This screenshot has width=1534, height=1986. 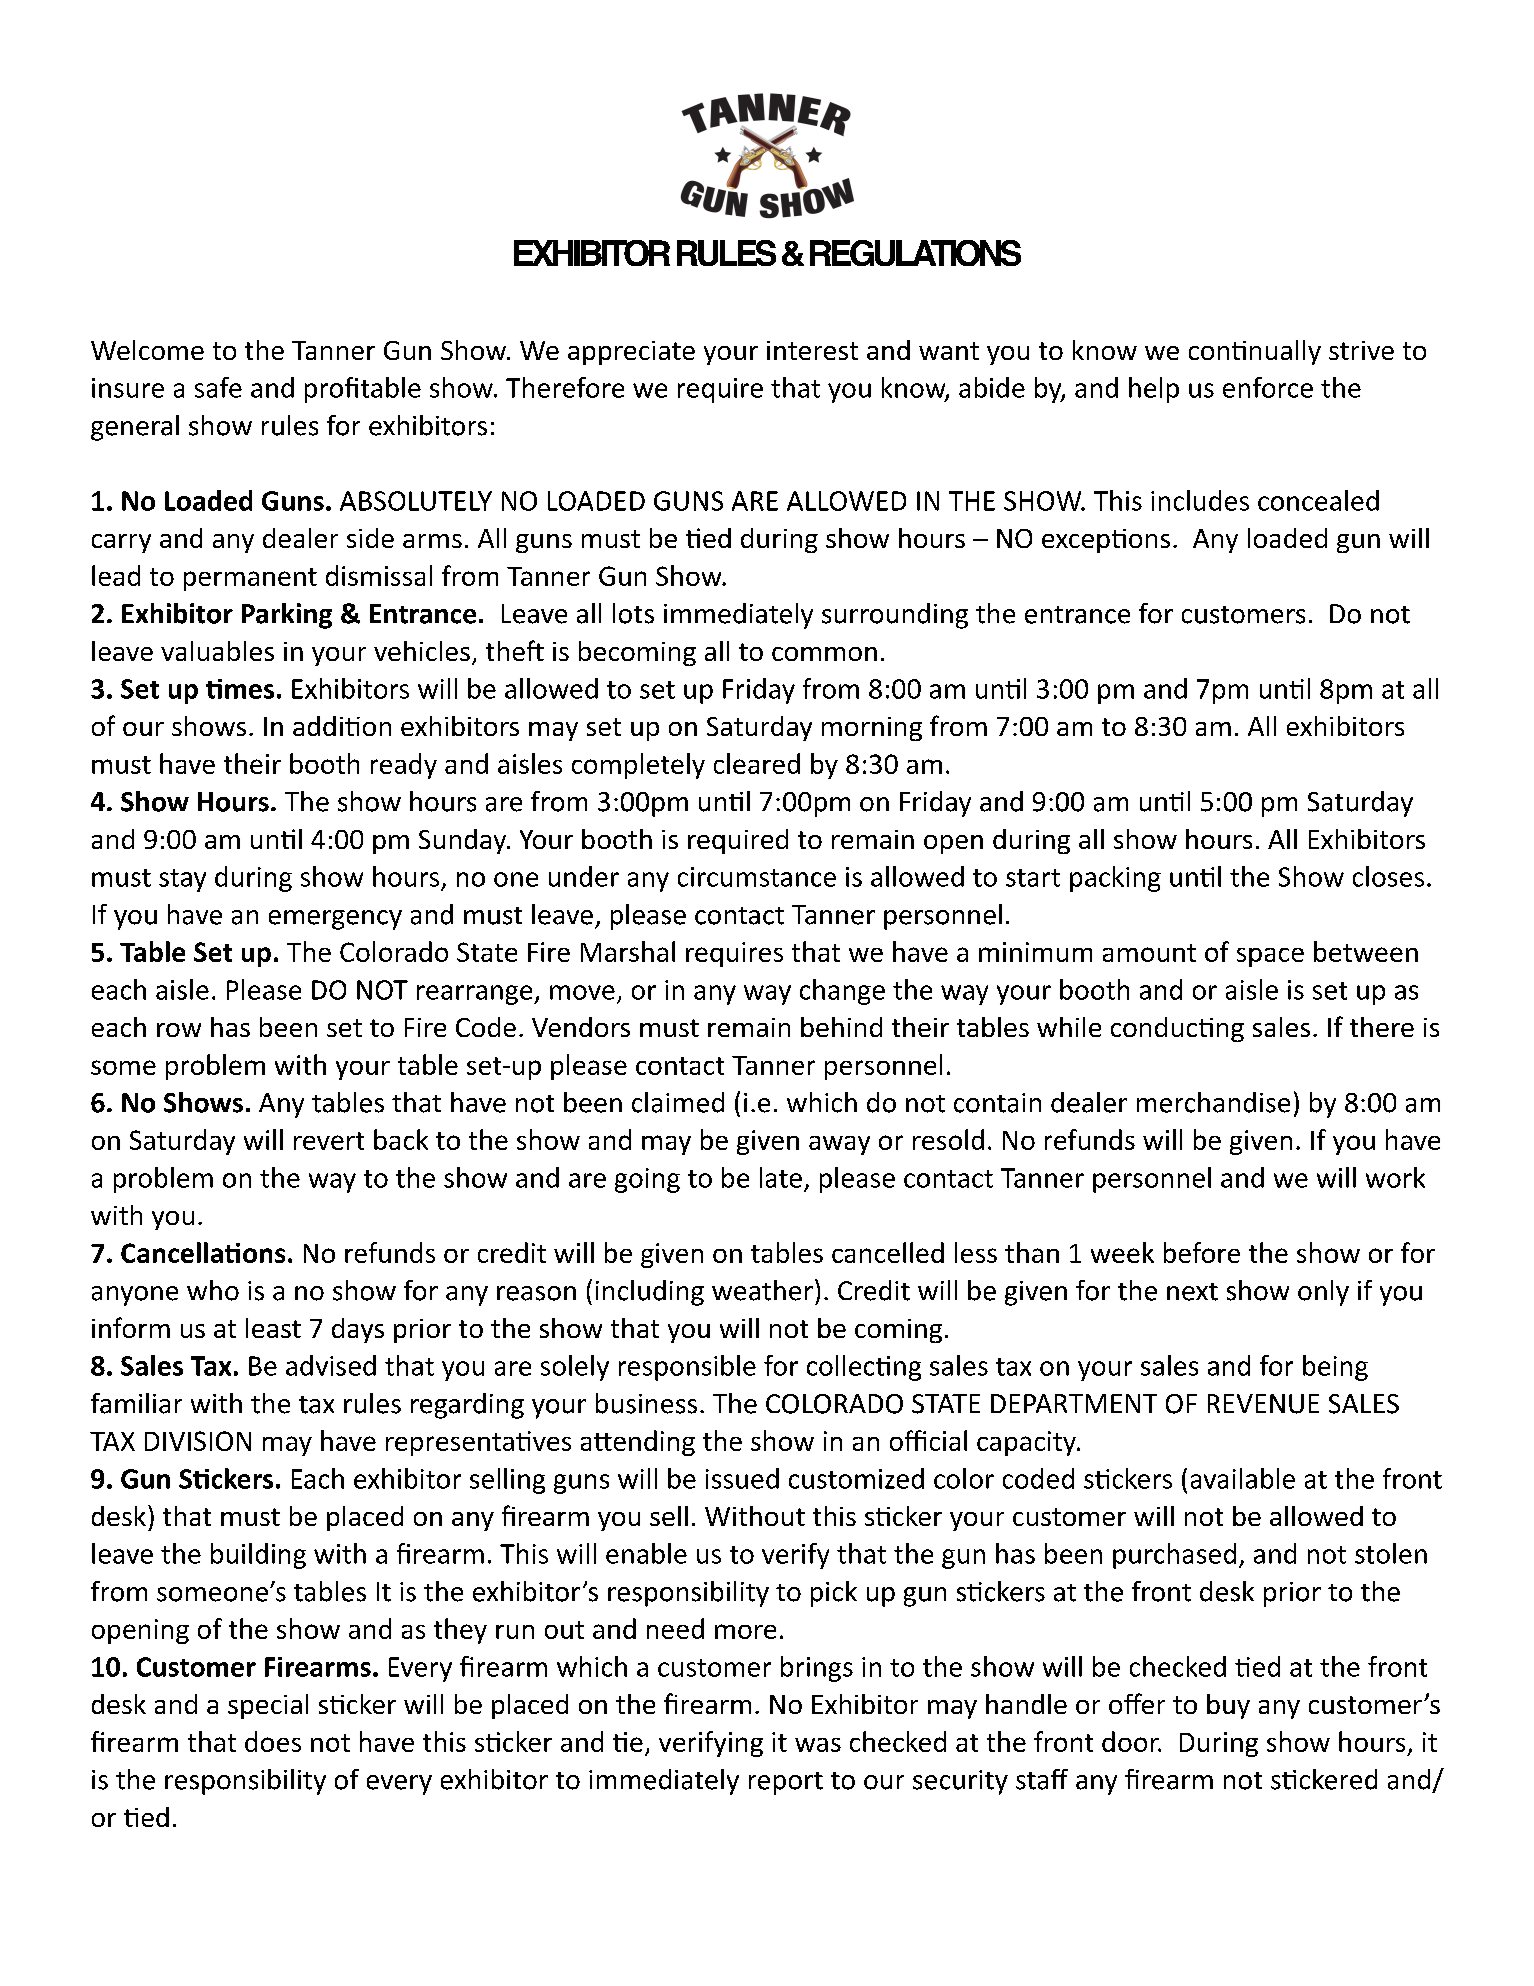 What do you see at coordinates (687, 1368) in the screenshot?
I see `responsible` at bounding box center [687, 1368].
